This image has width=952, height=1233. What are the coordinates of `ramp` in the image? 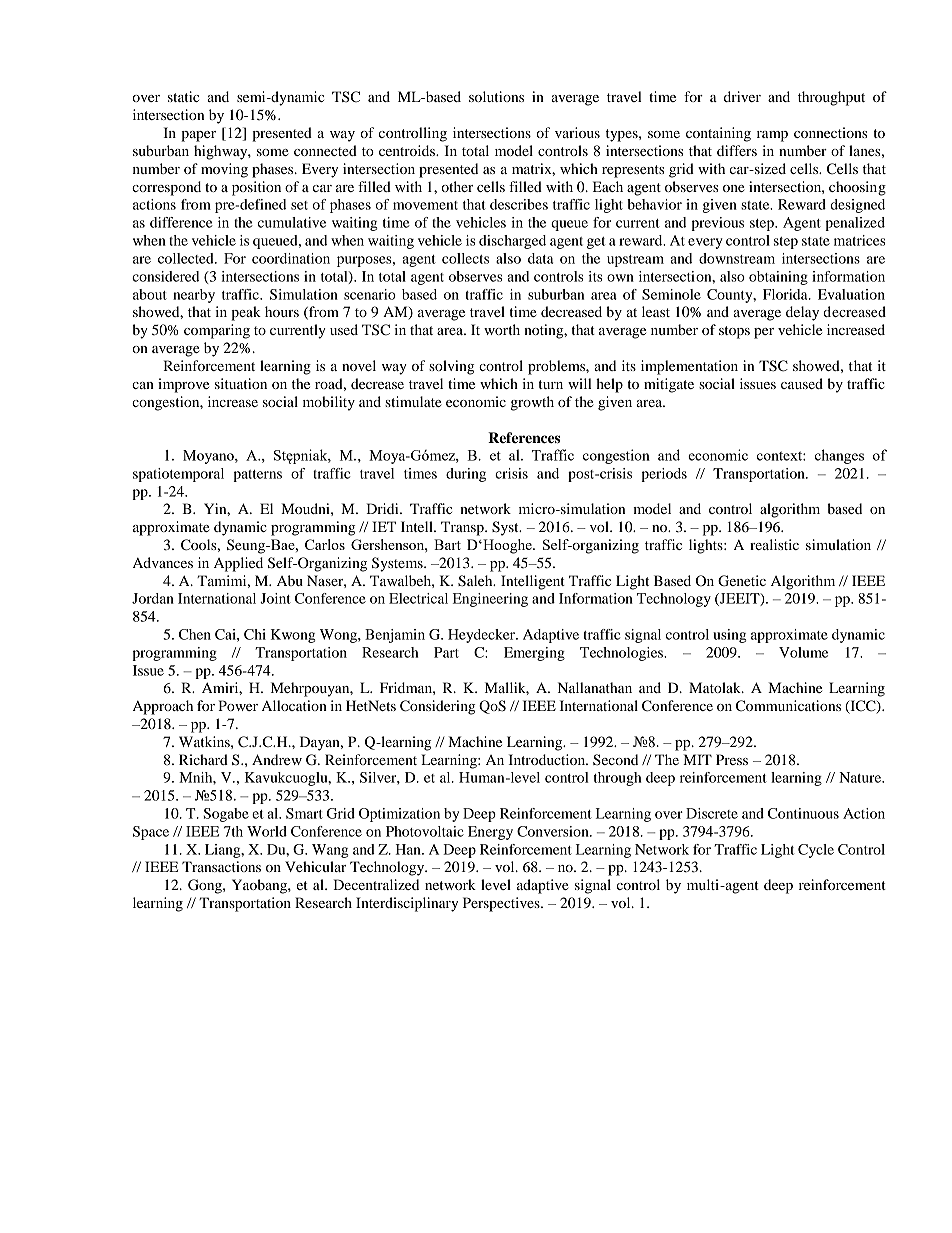 It's located at (772, 136).
